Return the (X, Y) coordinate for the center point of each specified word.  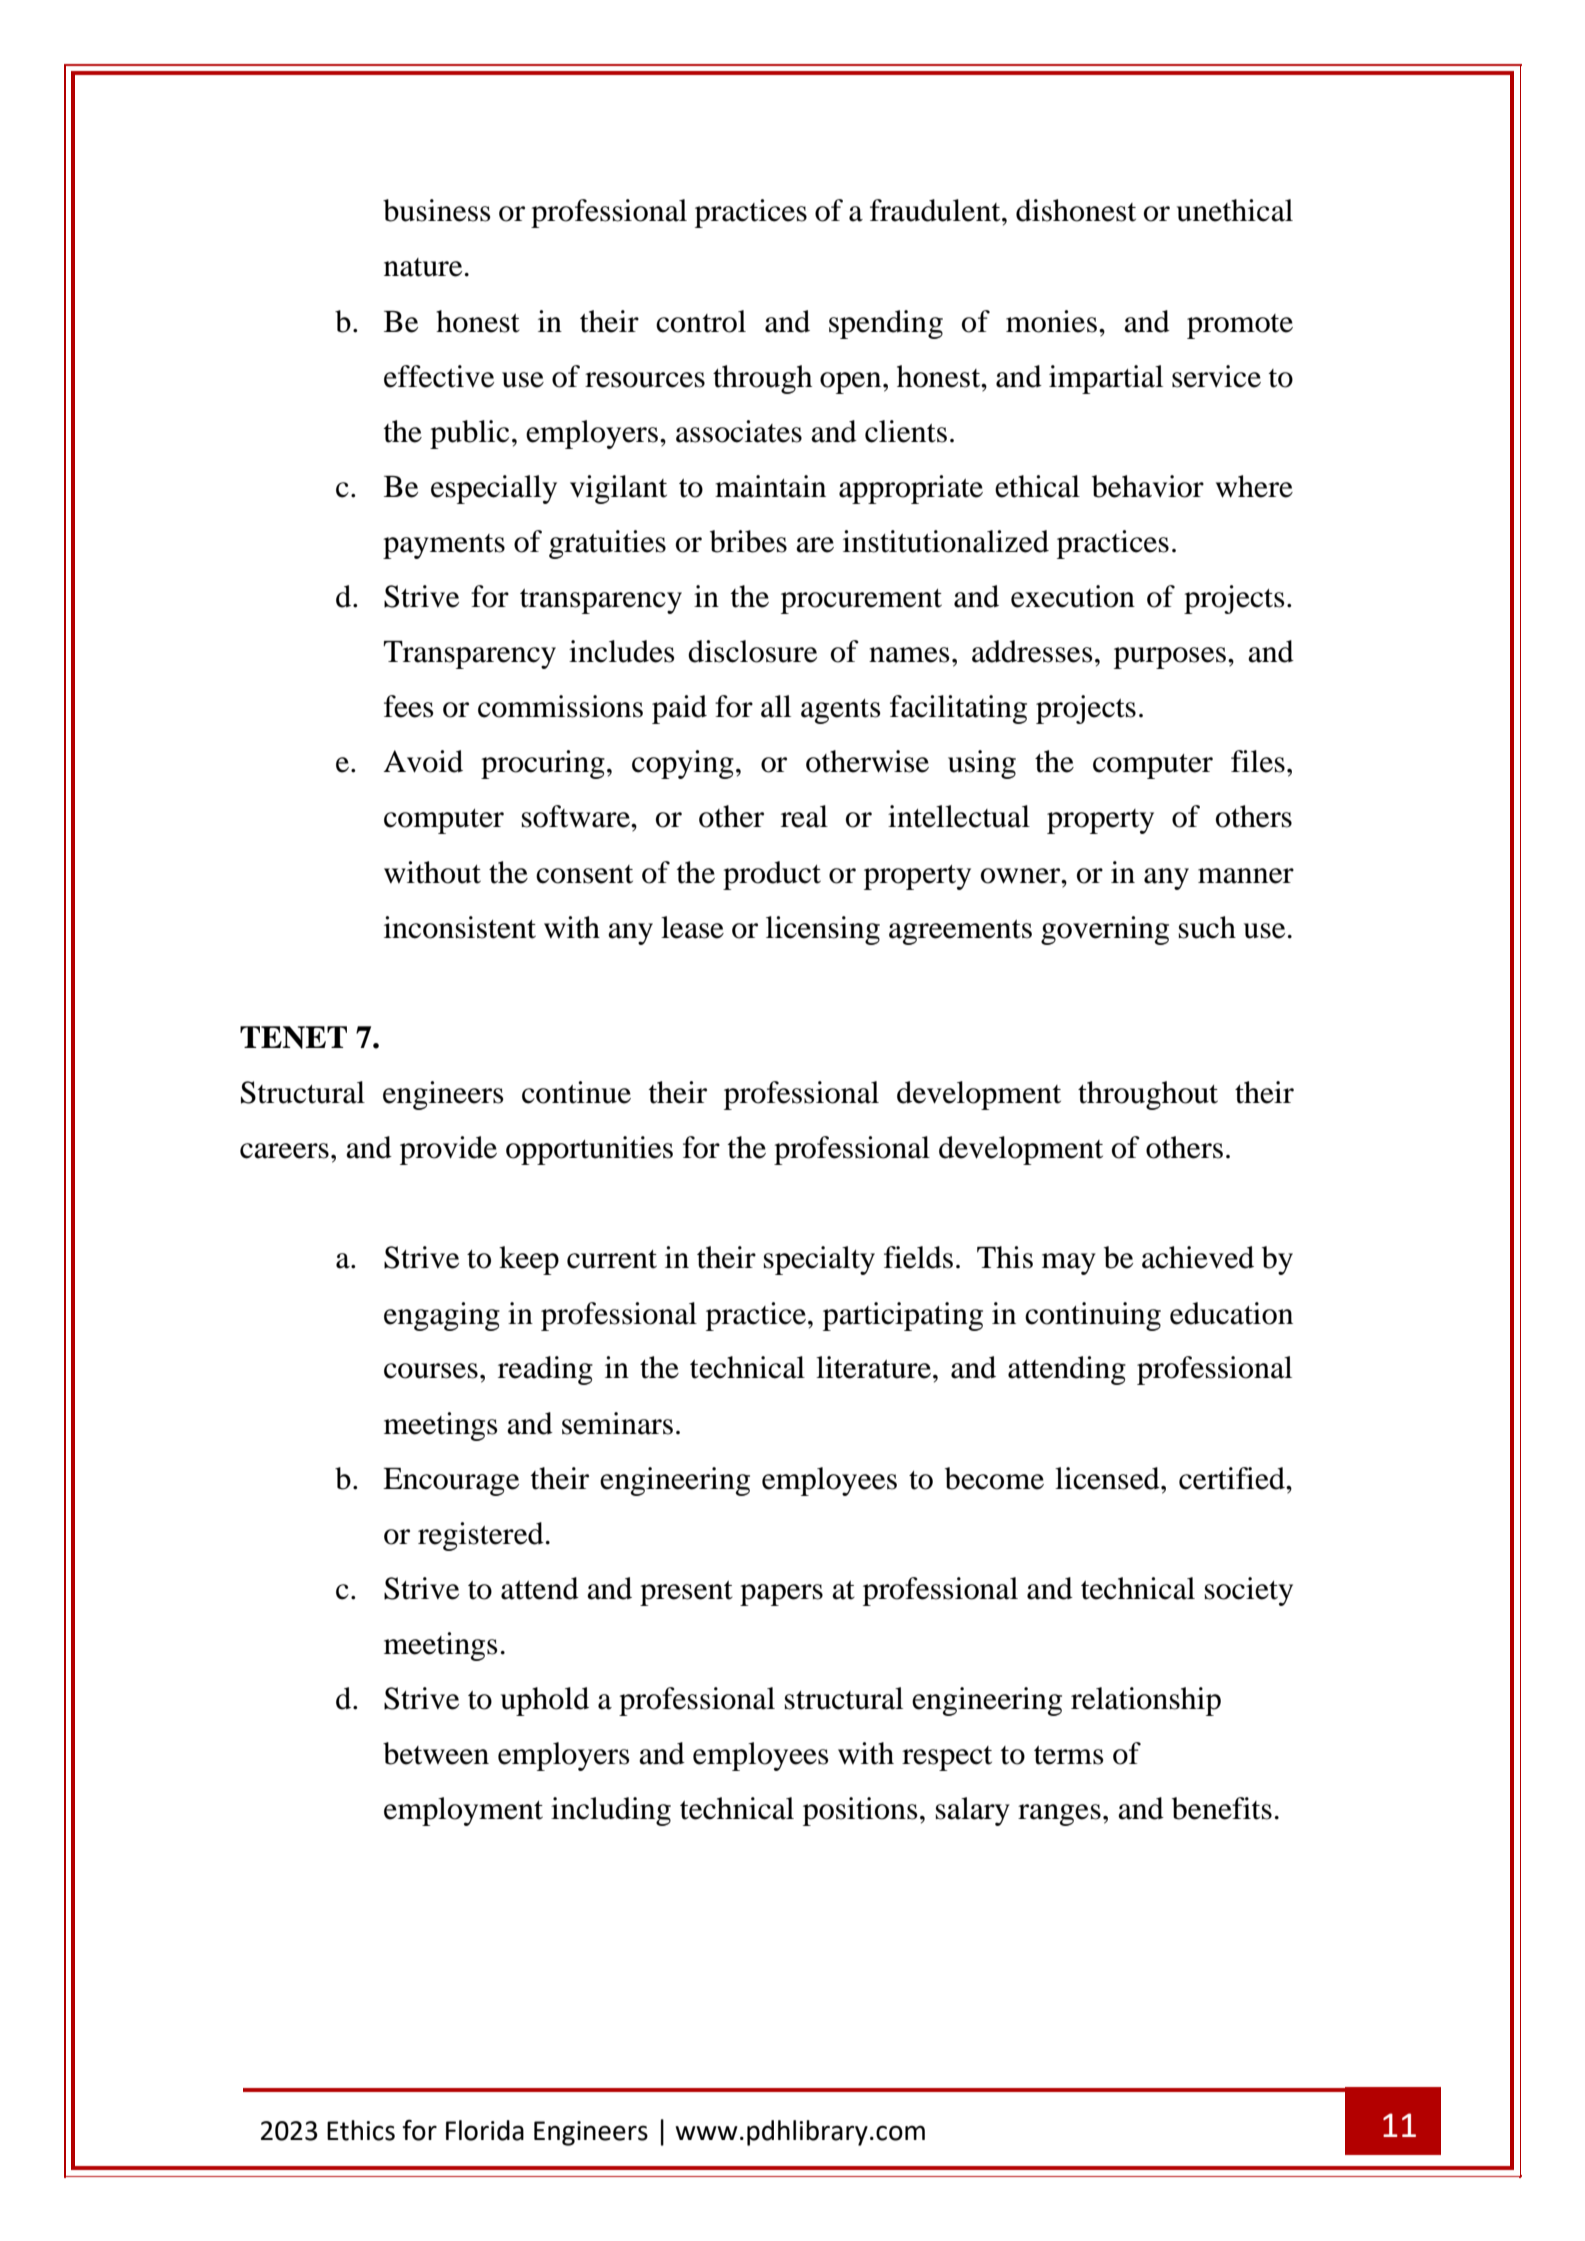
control (701, 321)
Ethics (361, 2130)
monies (1051, 321)
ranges (1059, 1815)
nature (423, 267)
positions (860, 1811)
